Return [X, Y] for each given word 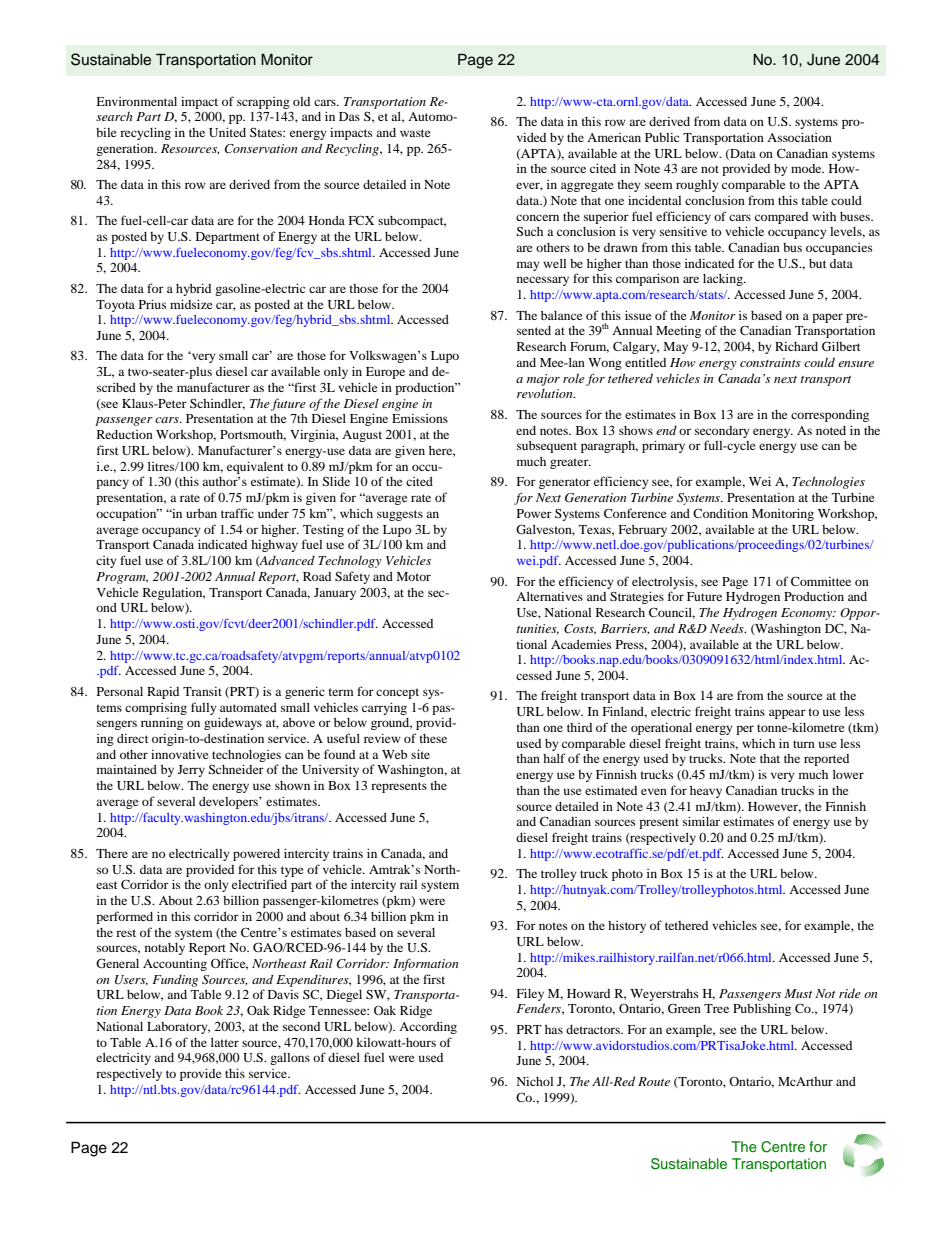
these [433, 738]
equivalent [255, 467]
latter [225, 1042]
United [227, 132]
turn [804, 744]
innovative [180, 754]
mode [807, 168]
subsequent [547, 447]
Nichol [534, 1081]
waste [415, 133]
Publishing [762, 1010]
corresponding [830, 416]
